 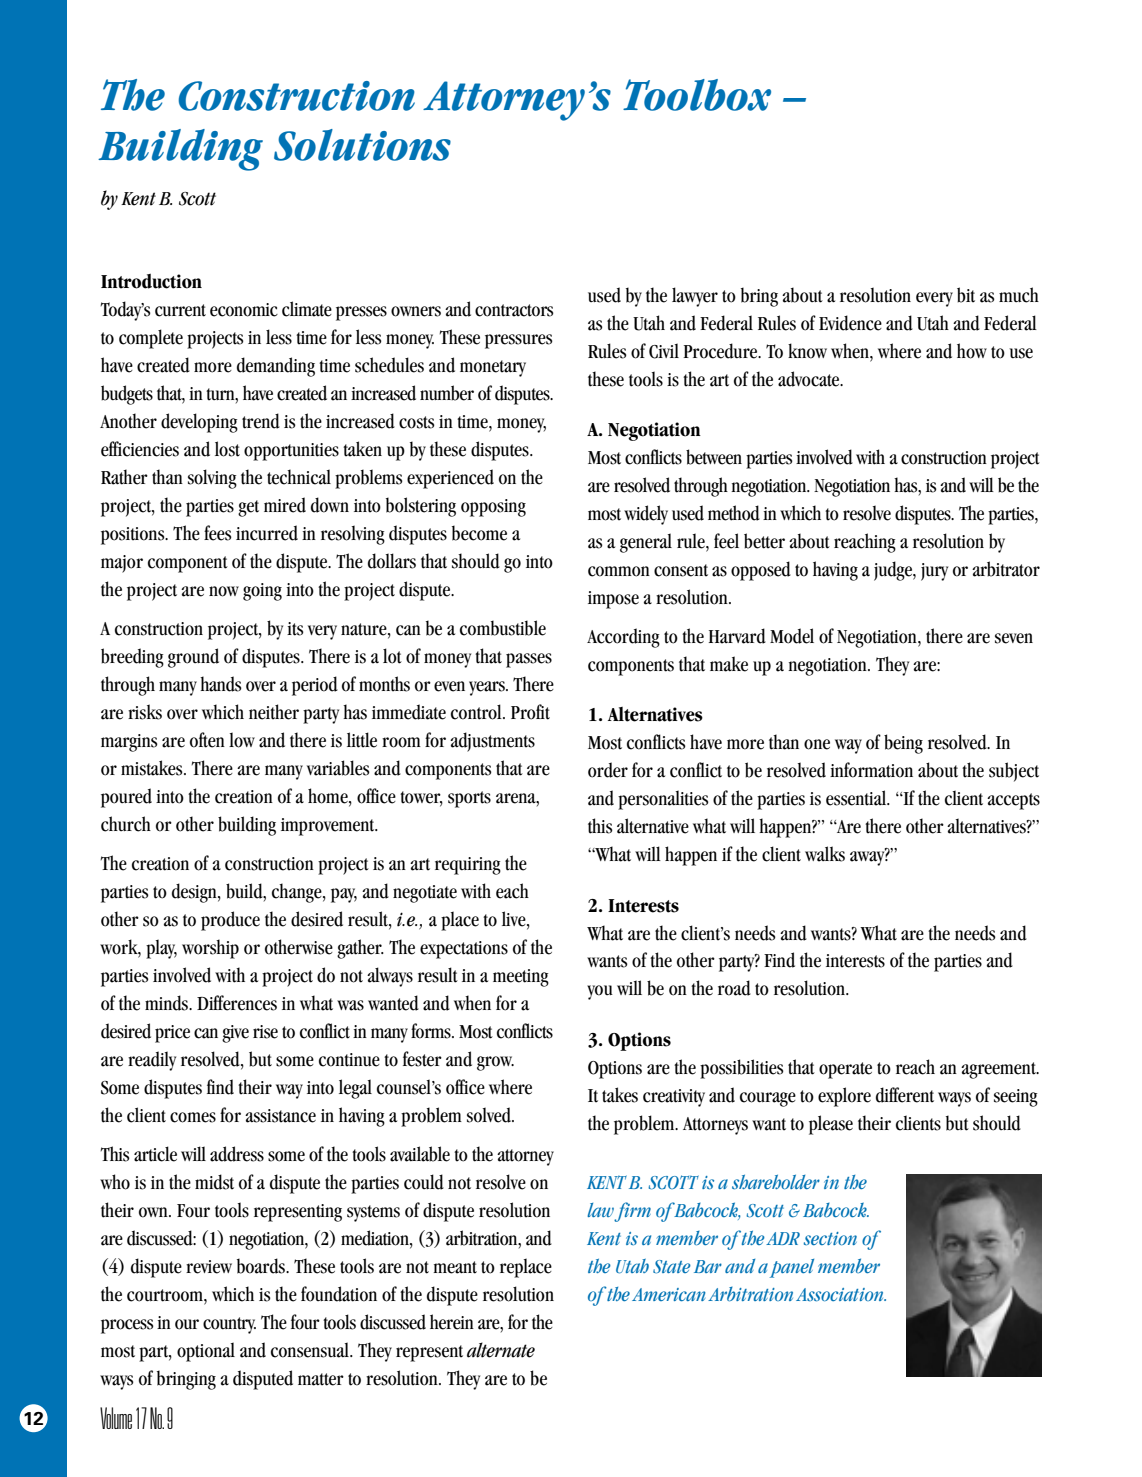 I want to click on being, so click(x=903, y=744).
